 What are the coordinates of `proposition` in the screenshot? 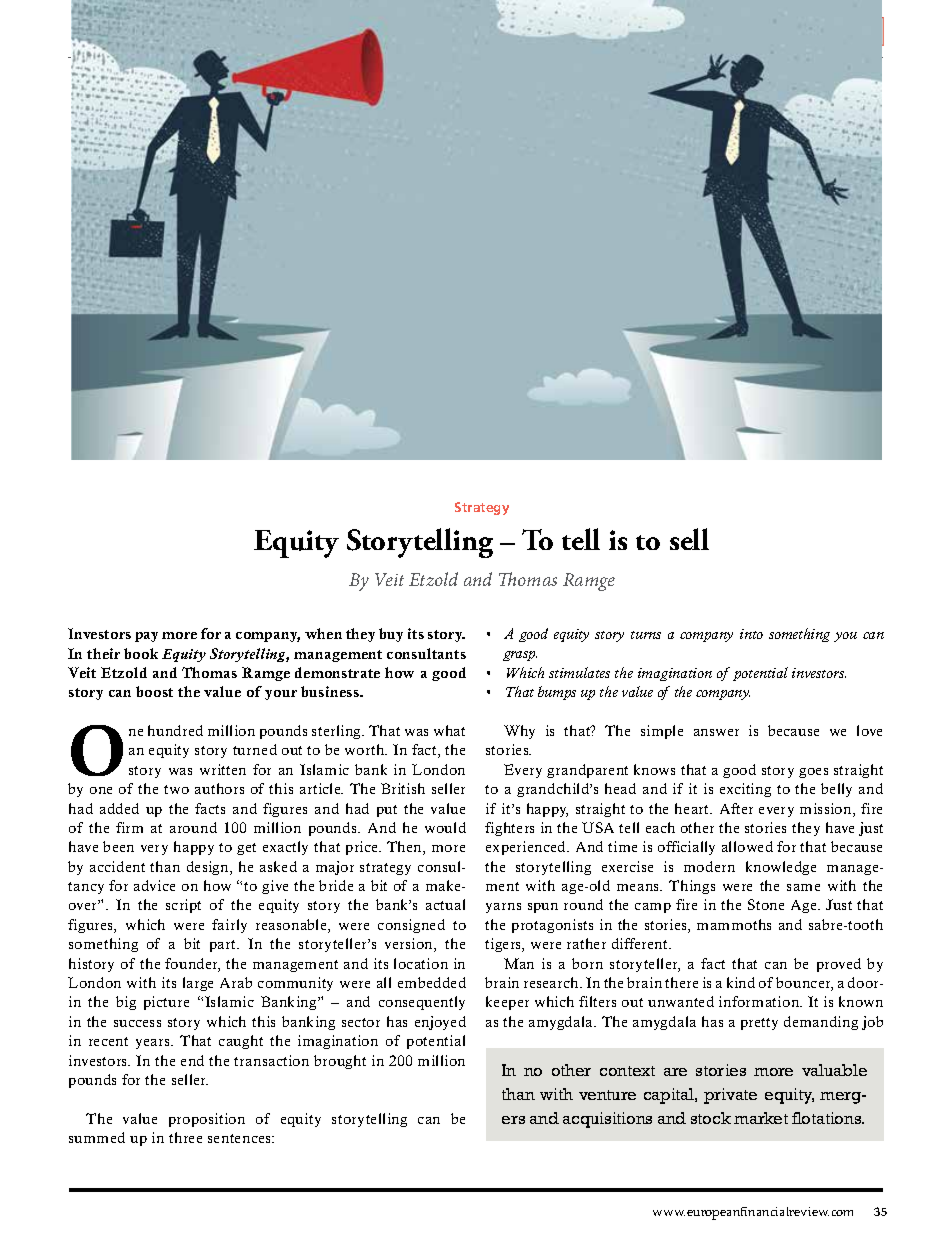 It's located at (207, 1120).
